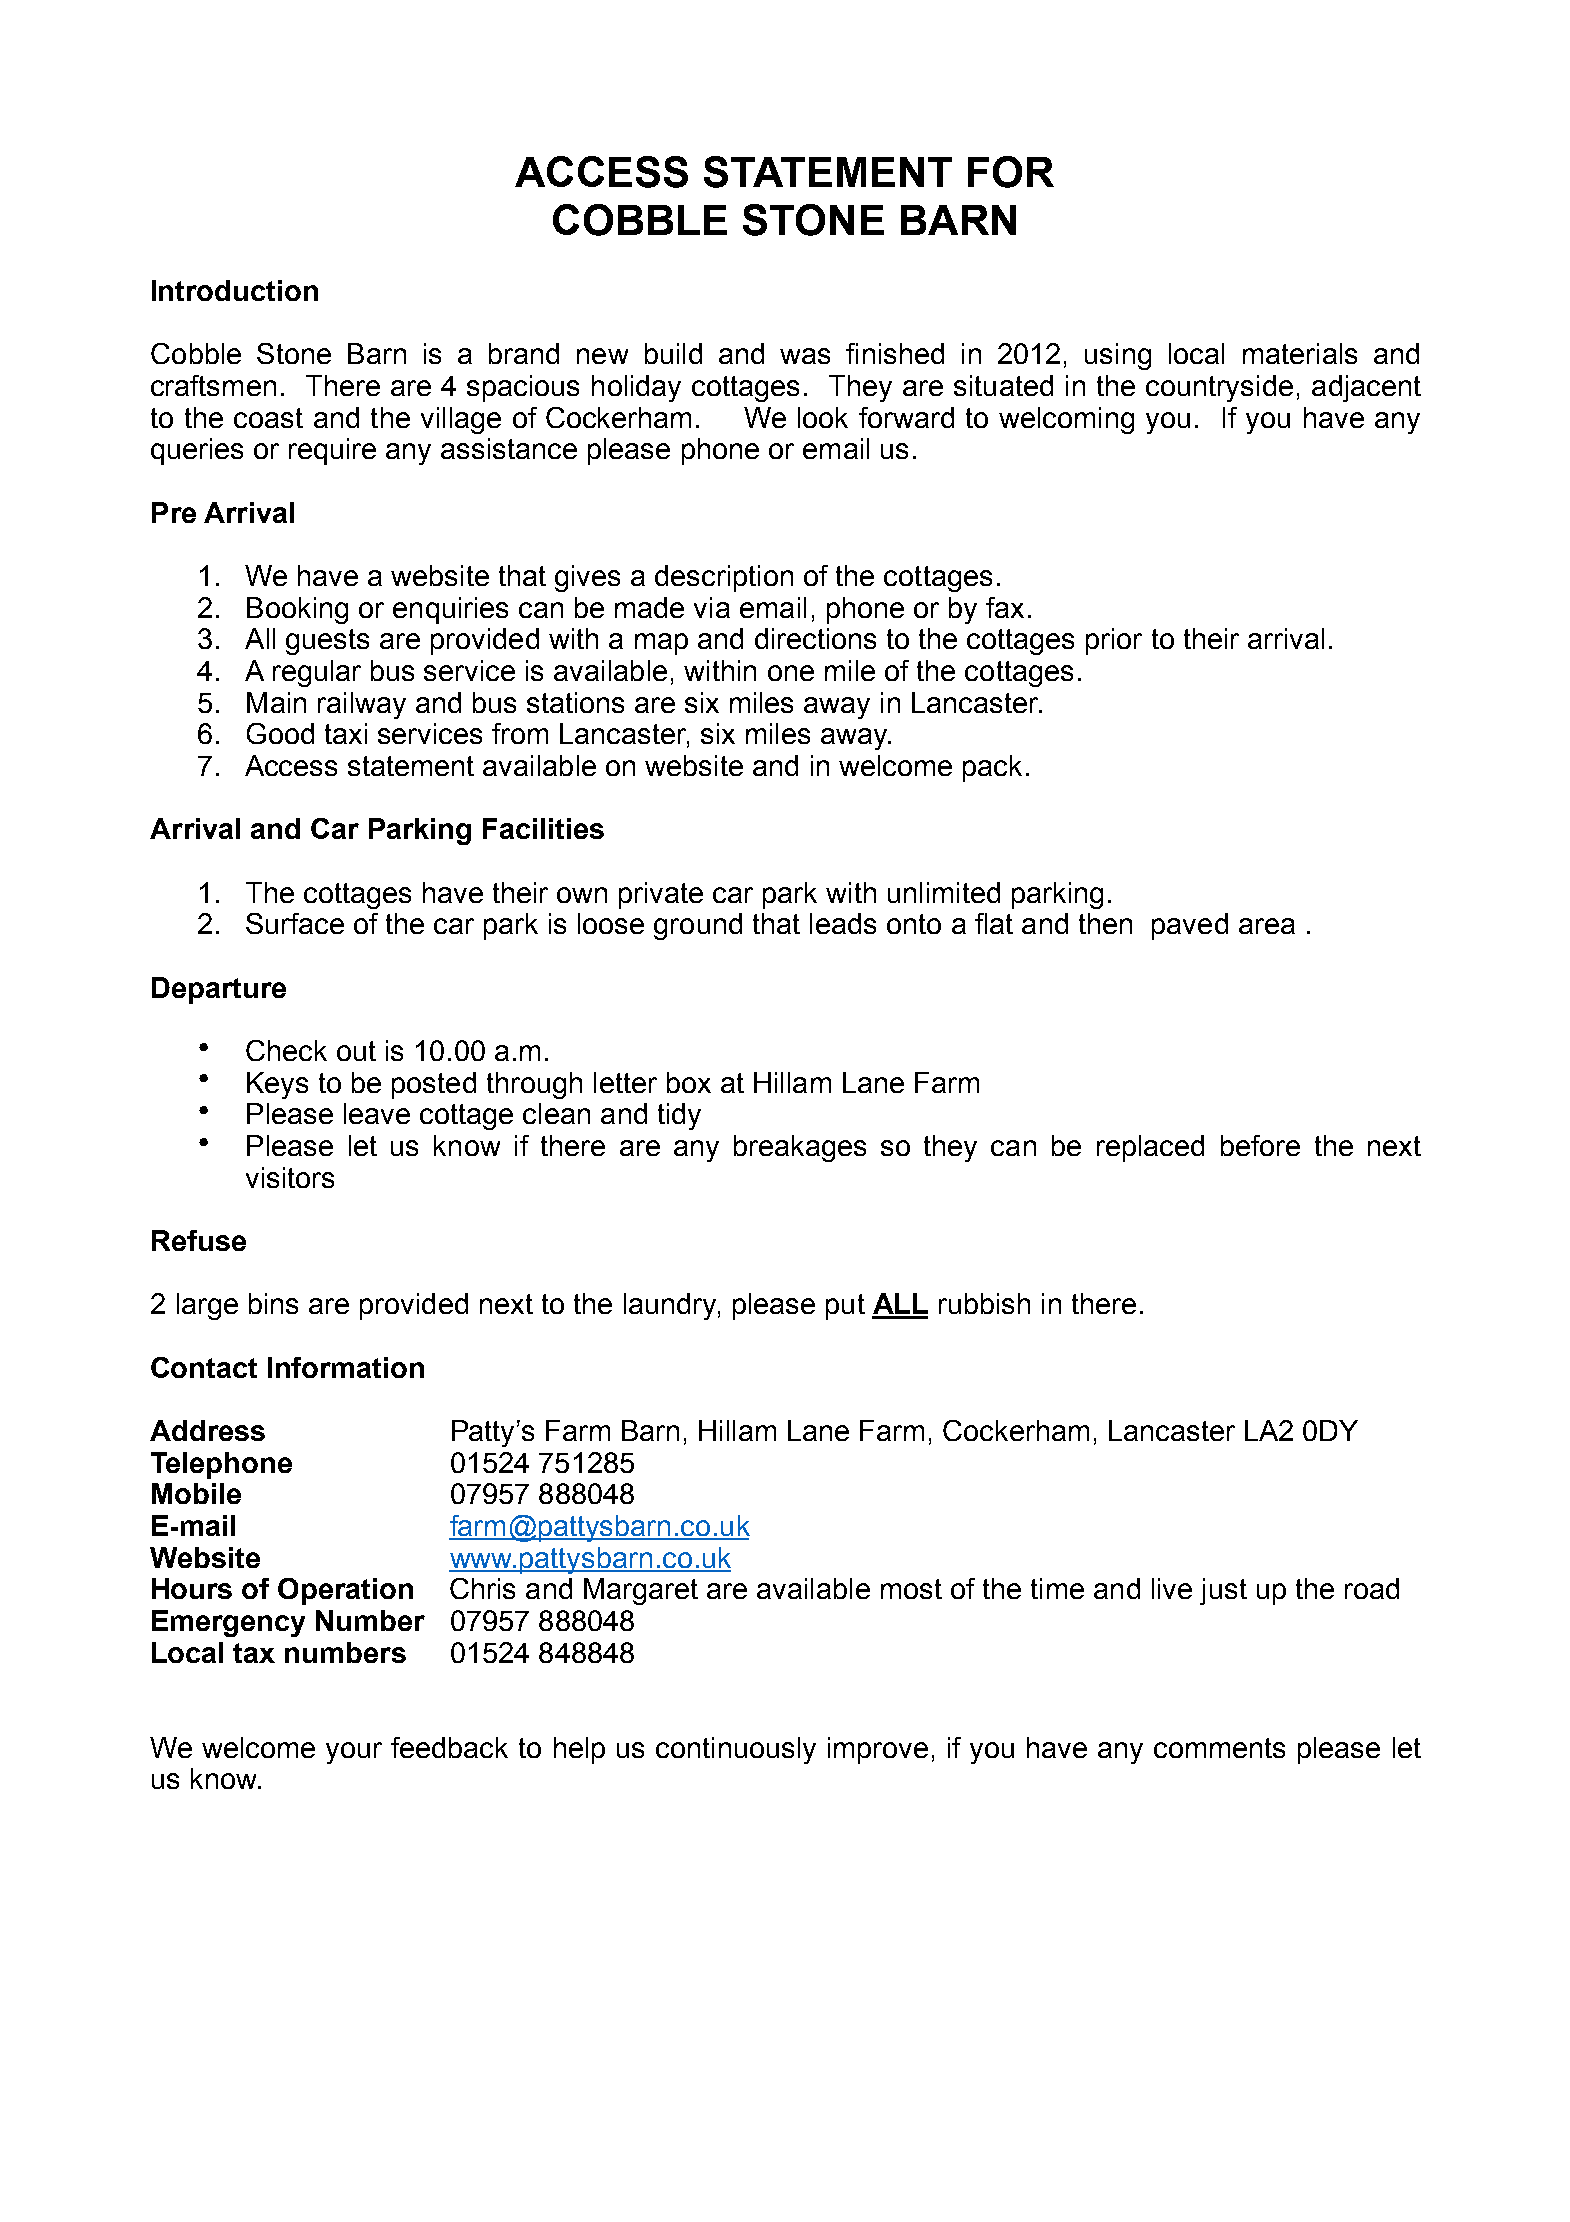  What do you see at coordinates (273, 1303) in the document?
I see `bins` at bounding box center [273, 1303].
